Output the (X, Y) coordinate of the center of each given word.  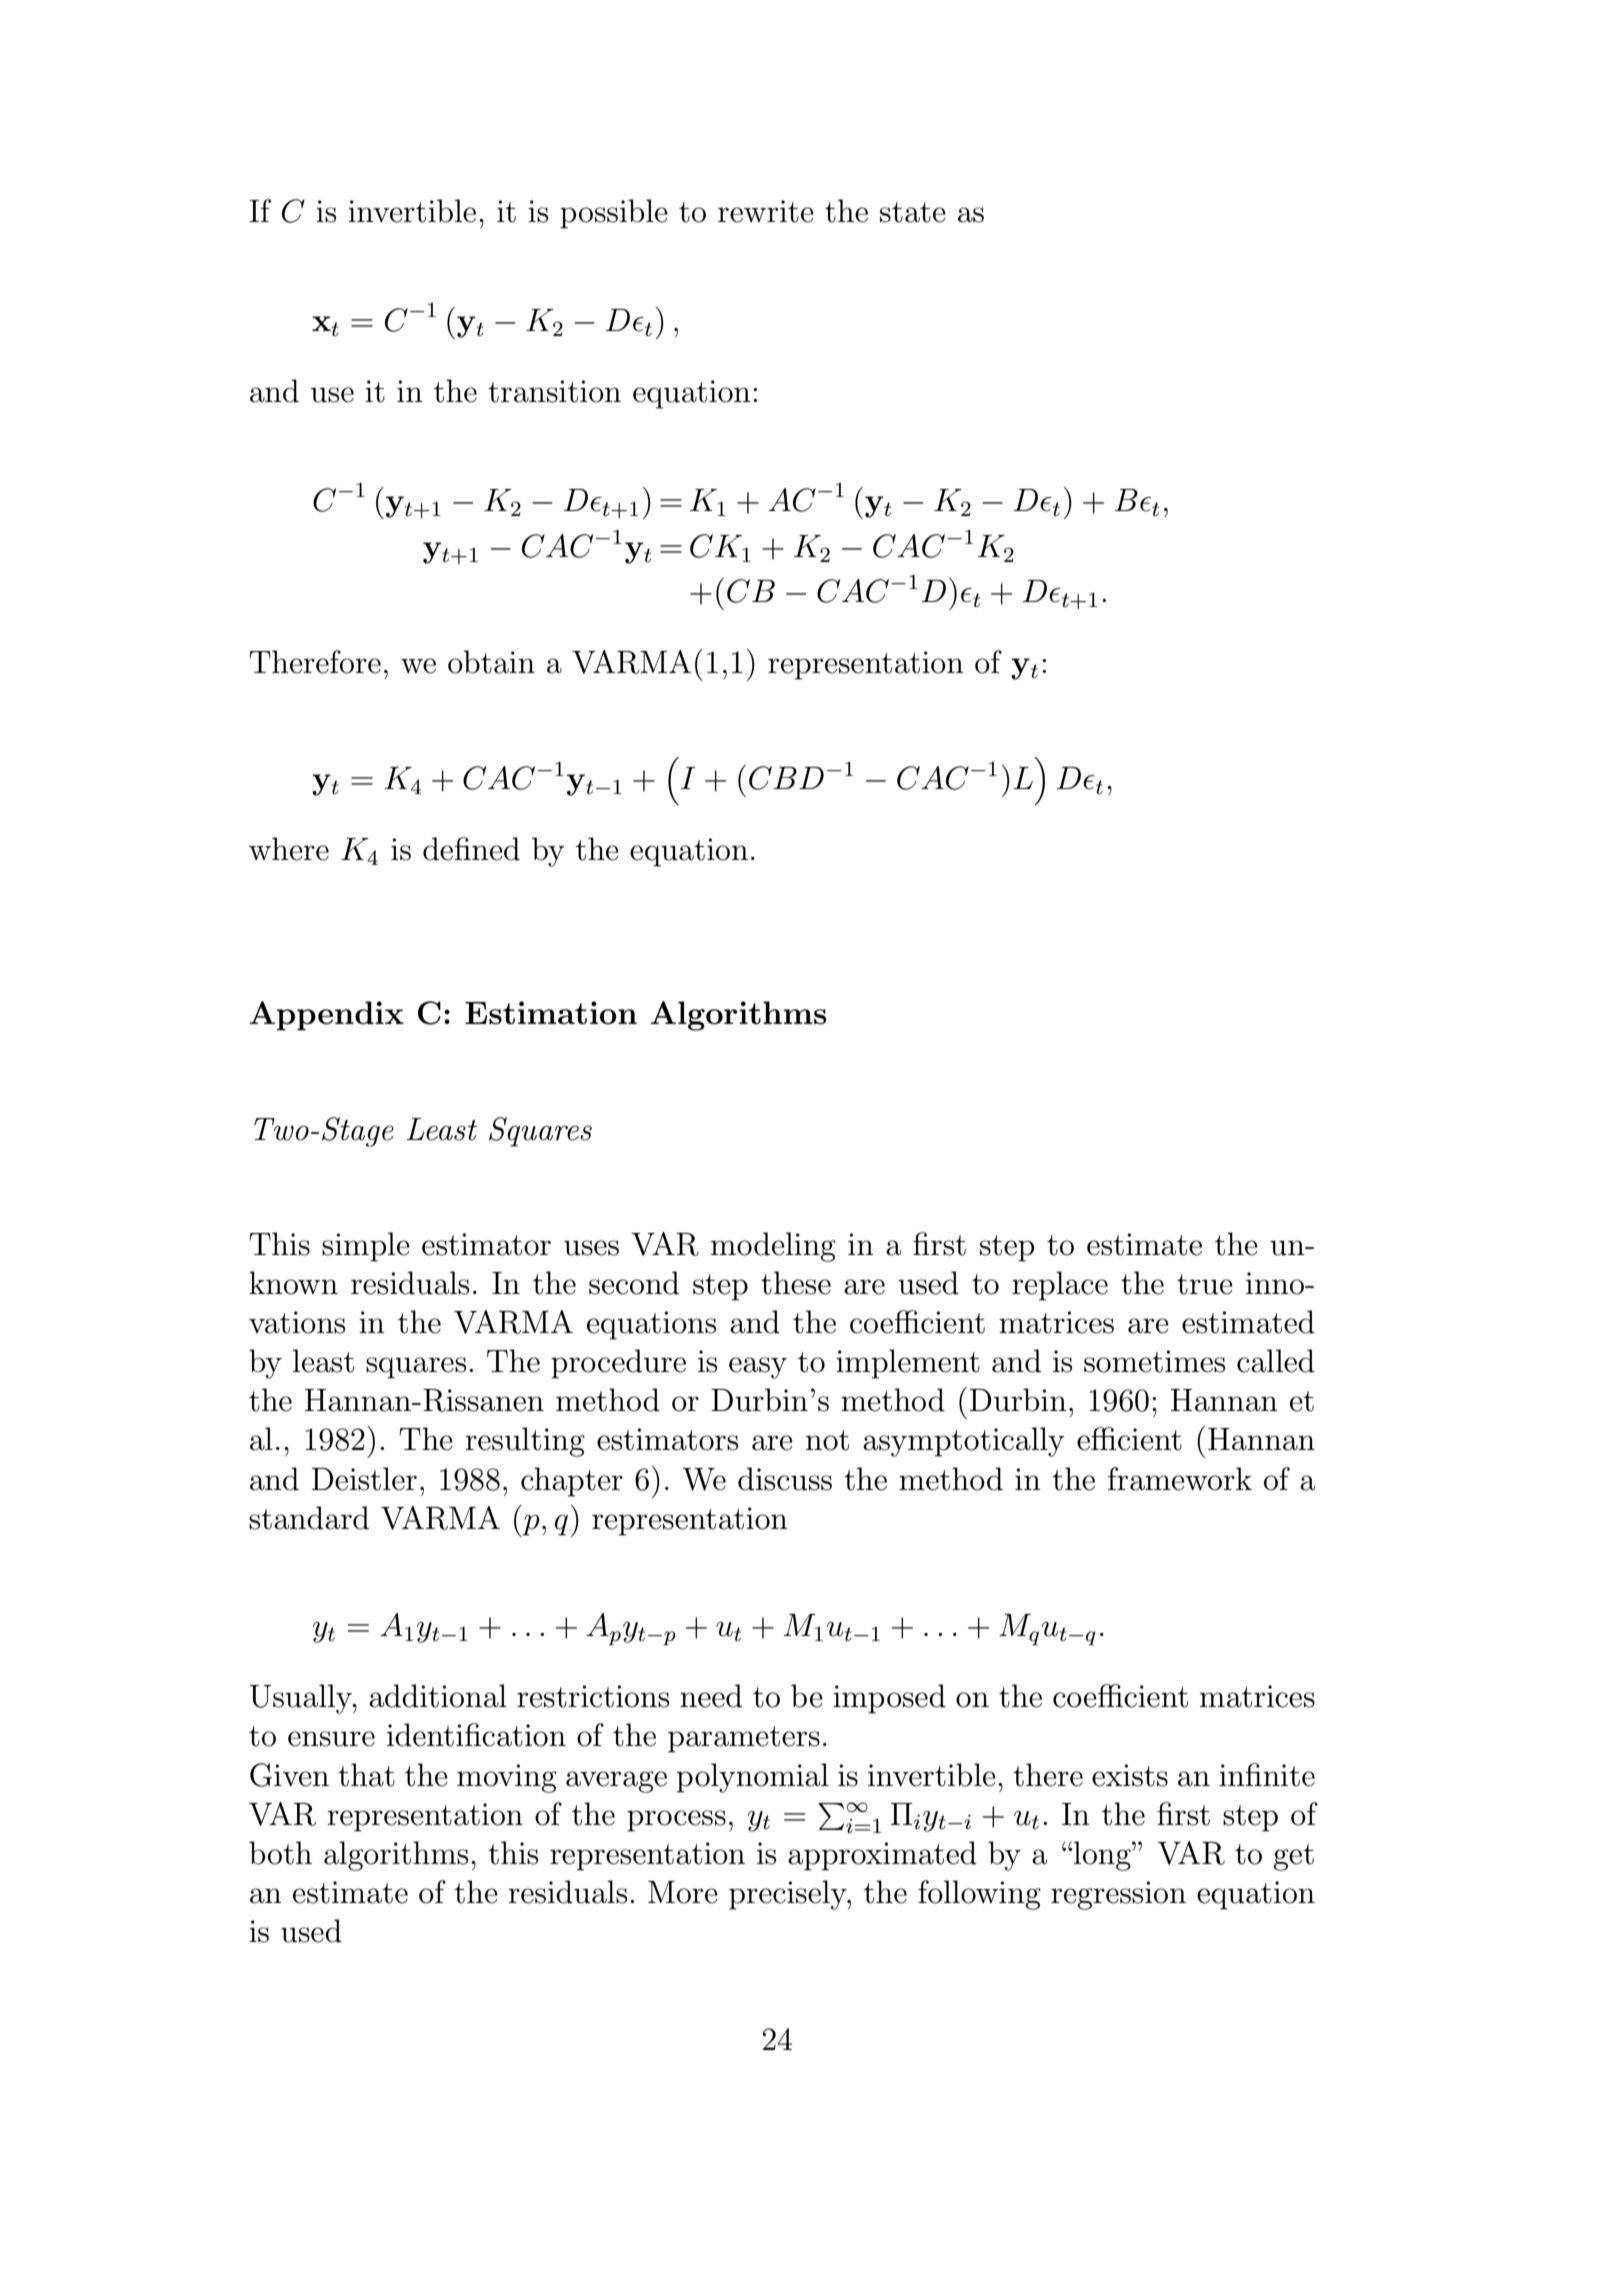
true (1205, 1284)
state (913, 212)
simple (366, 1247)
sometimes (1154, 1361)
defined (471, 849)
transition (554, 391)
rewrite (766, 211)
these (796, 1283)
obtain (491, 662)
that (366, 1775)
